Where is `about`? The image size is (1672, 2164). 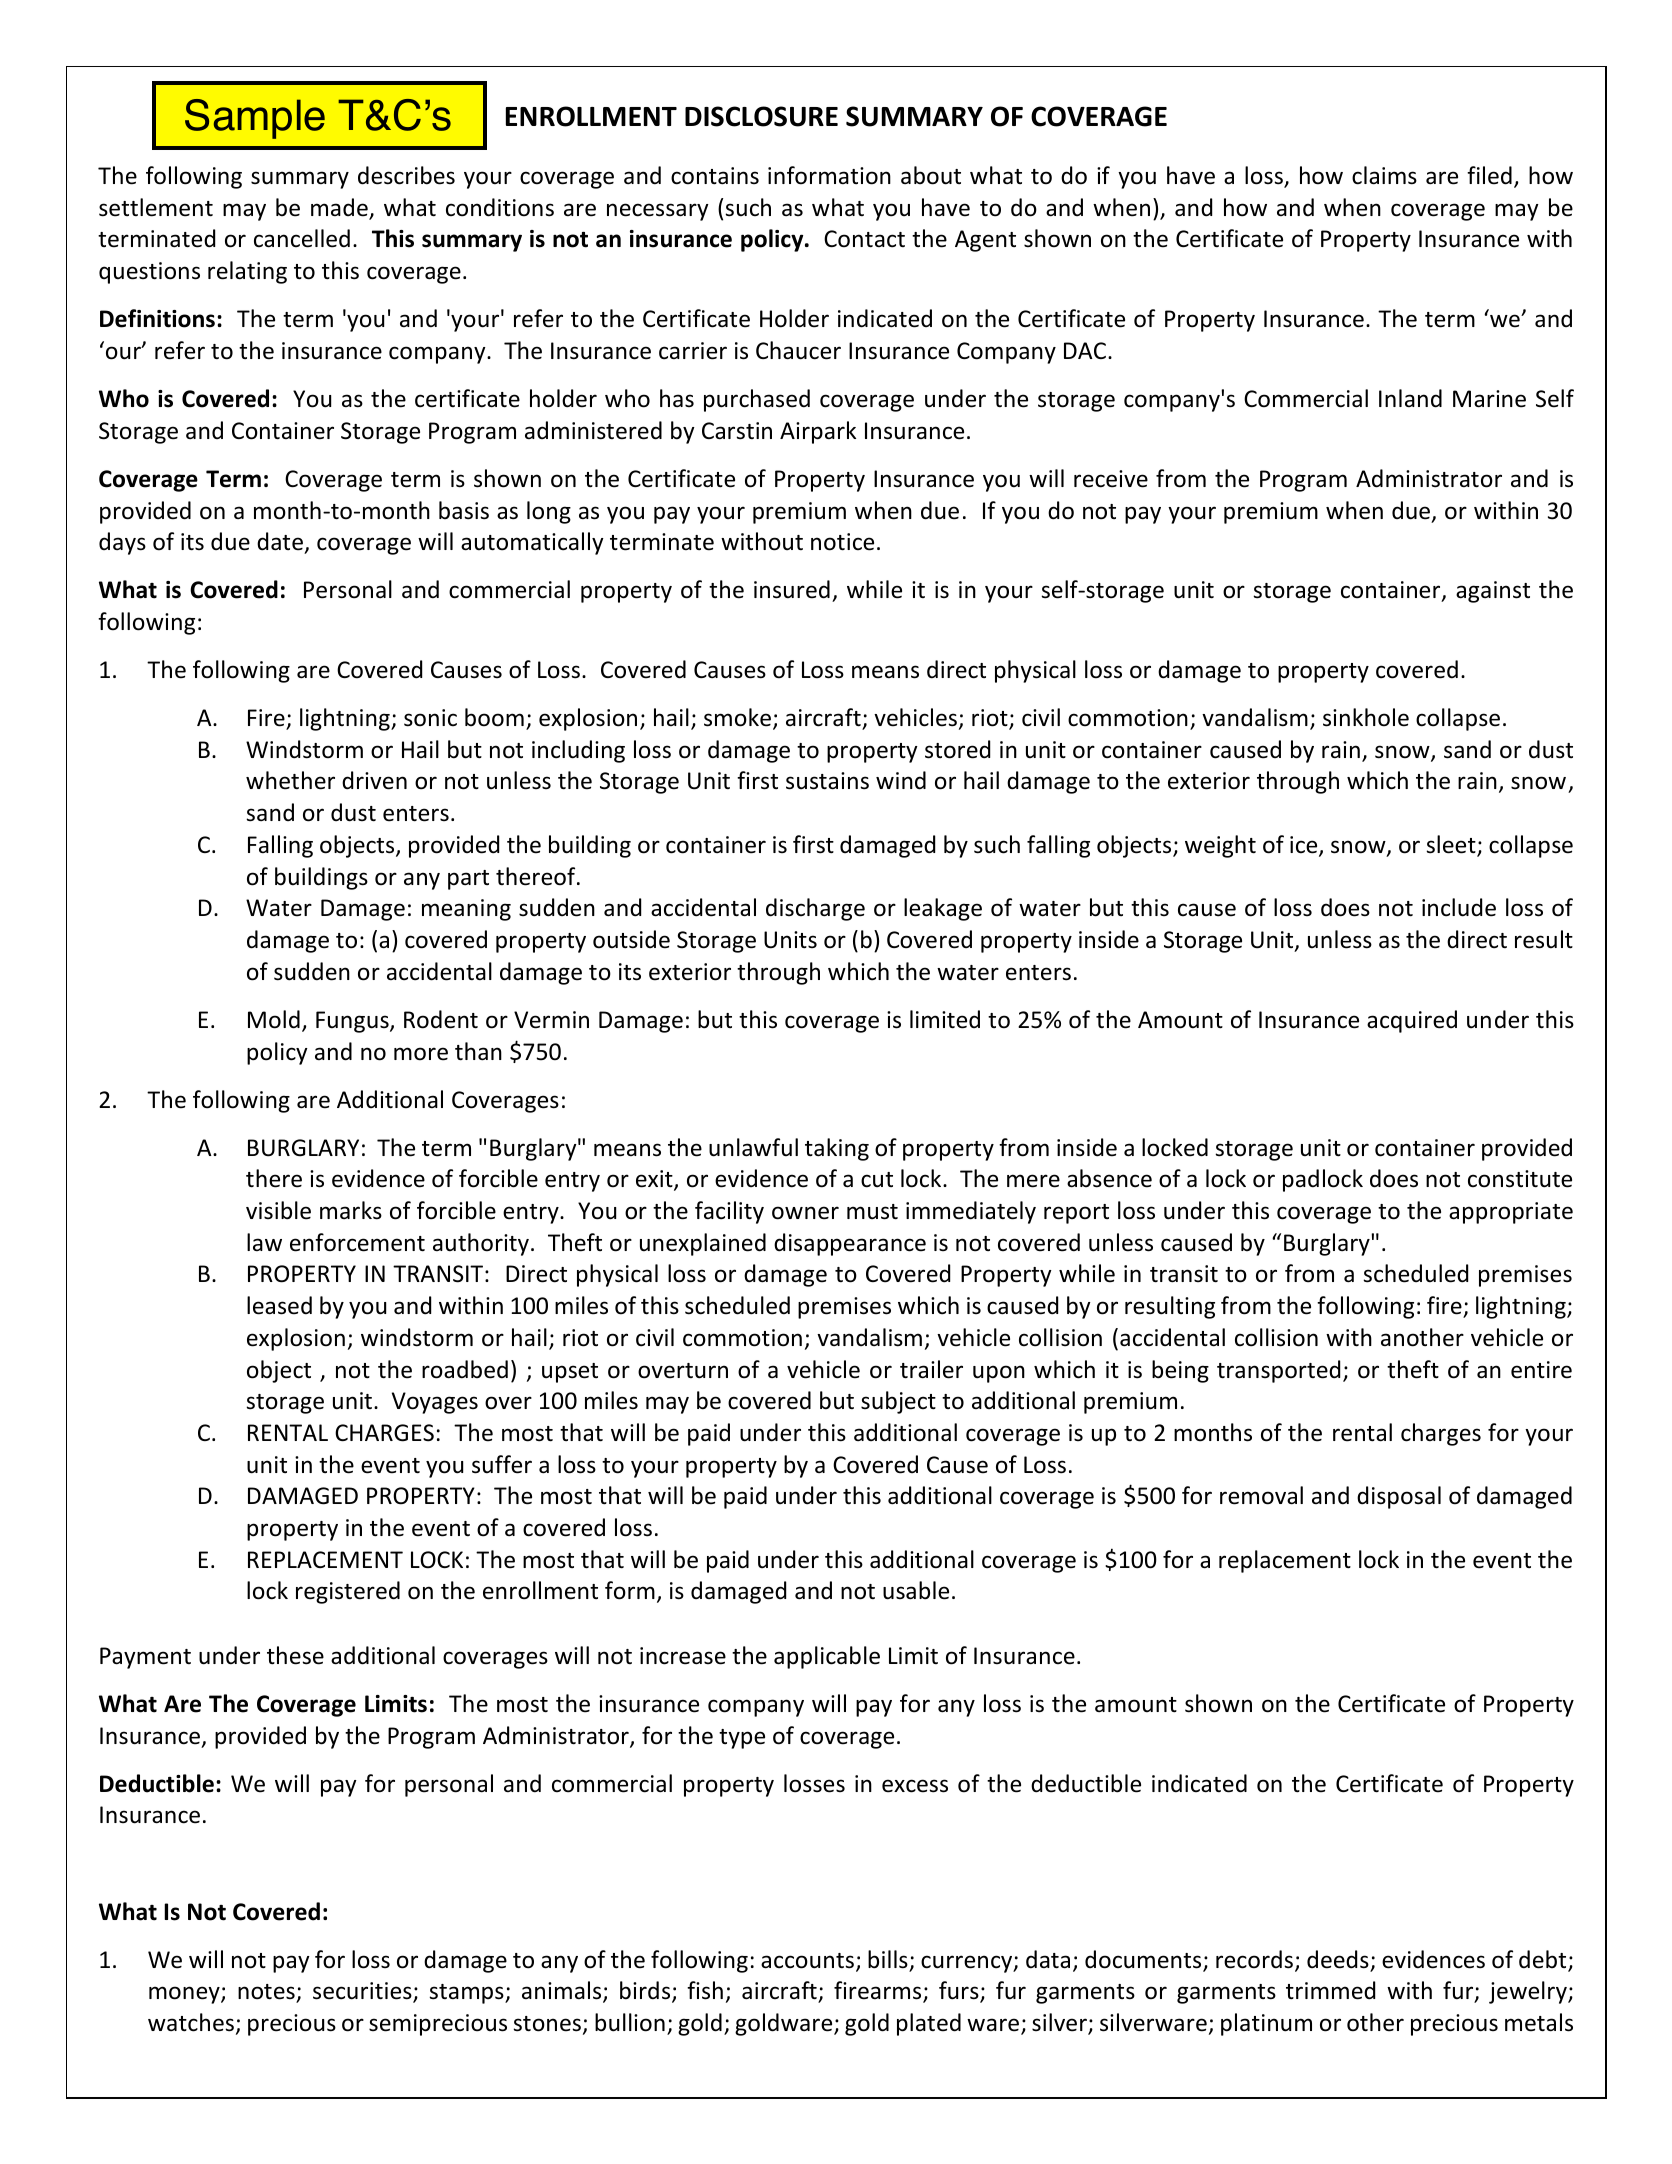
about is located at coordinates (931, 175).
